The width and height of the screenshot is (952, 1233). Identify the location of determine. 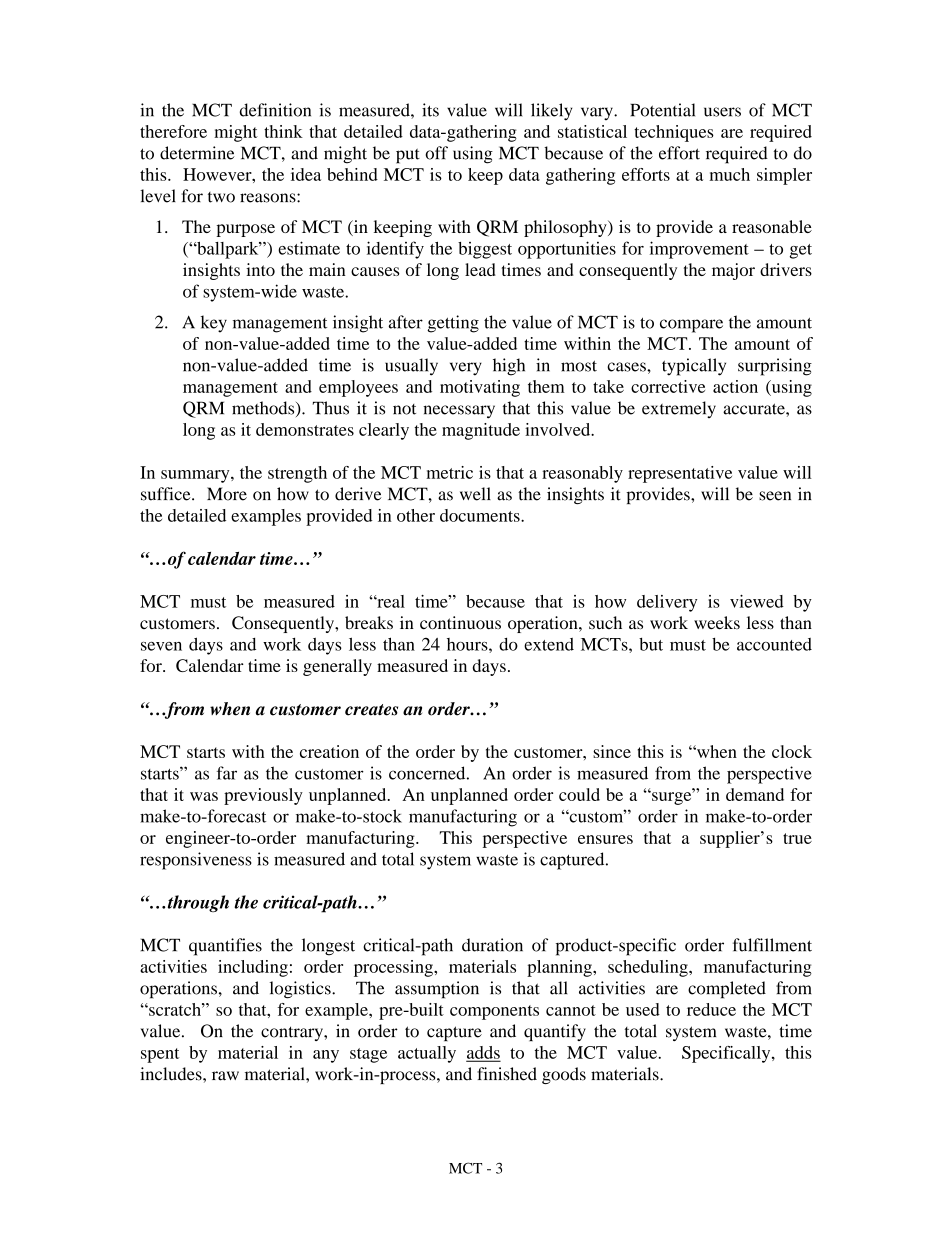
(197, 153).
